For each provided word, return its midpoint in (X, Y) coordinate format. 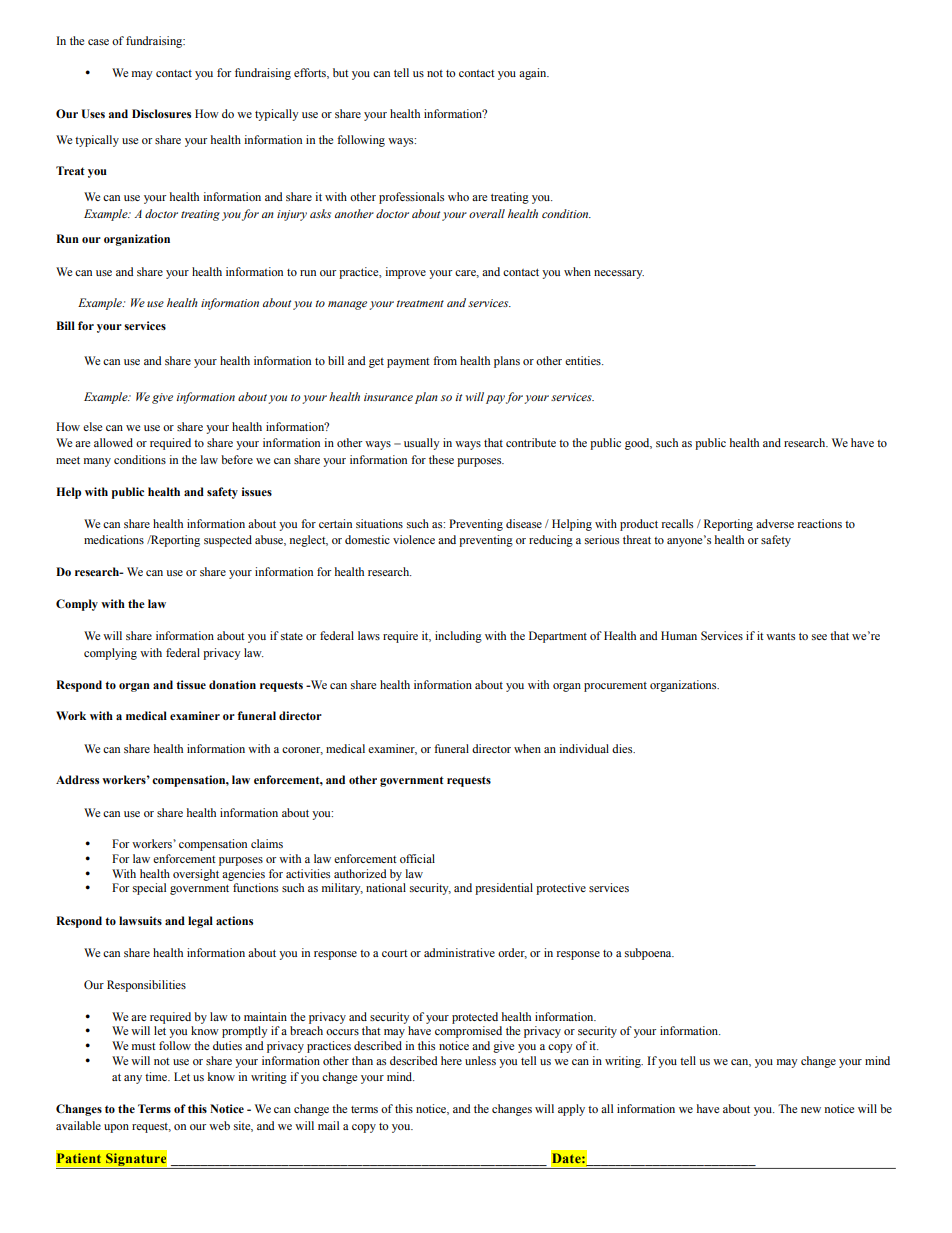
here (451, 1060)
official (417, 858)
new (811, 1110)
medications (114, 539)
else (92, 426)
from (445, 360)
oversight (196, 875)
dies (623, 748)
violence (414, 539)
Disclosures (161, 113)
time (157, 1076)
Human (679, 635)
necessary (619, 274)
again (534, 74)
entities (584, 360)
